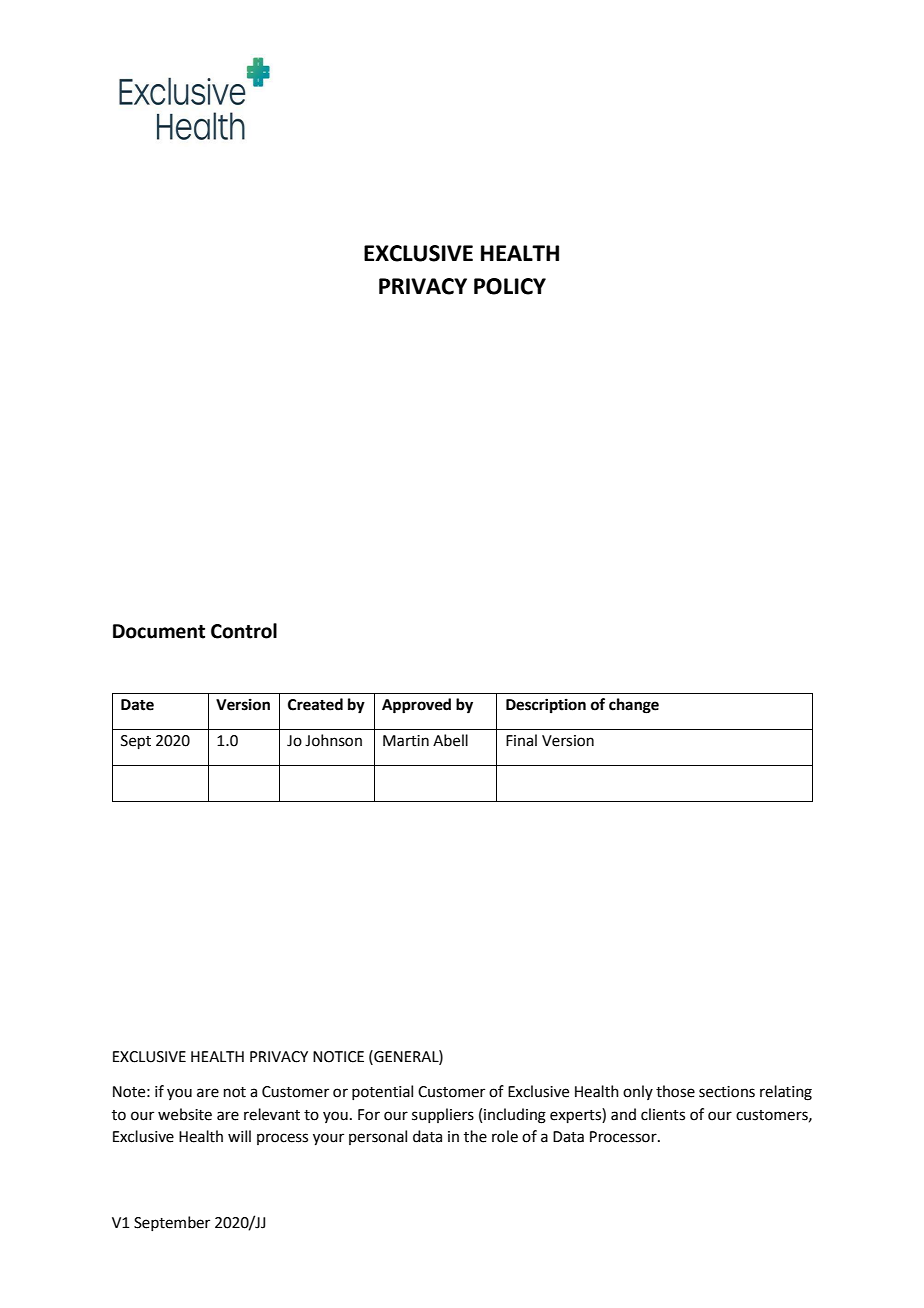 This image has width=924, height=1308. I want to click on NOTICE, so click(338, 1057).
